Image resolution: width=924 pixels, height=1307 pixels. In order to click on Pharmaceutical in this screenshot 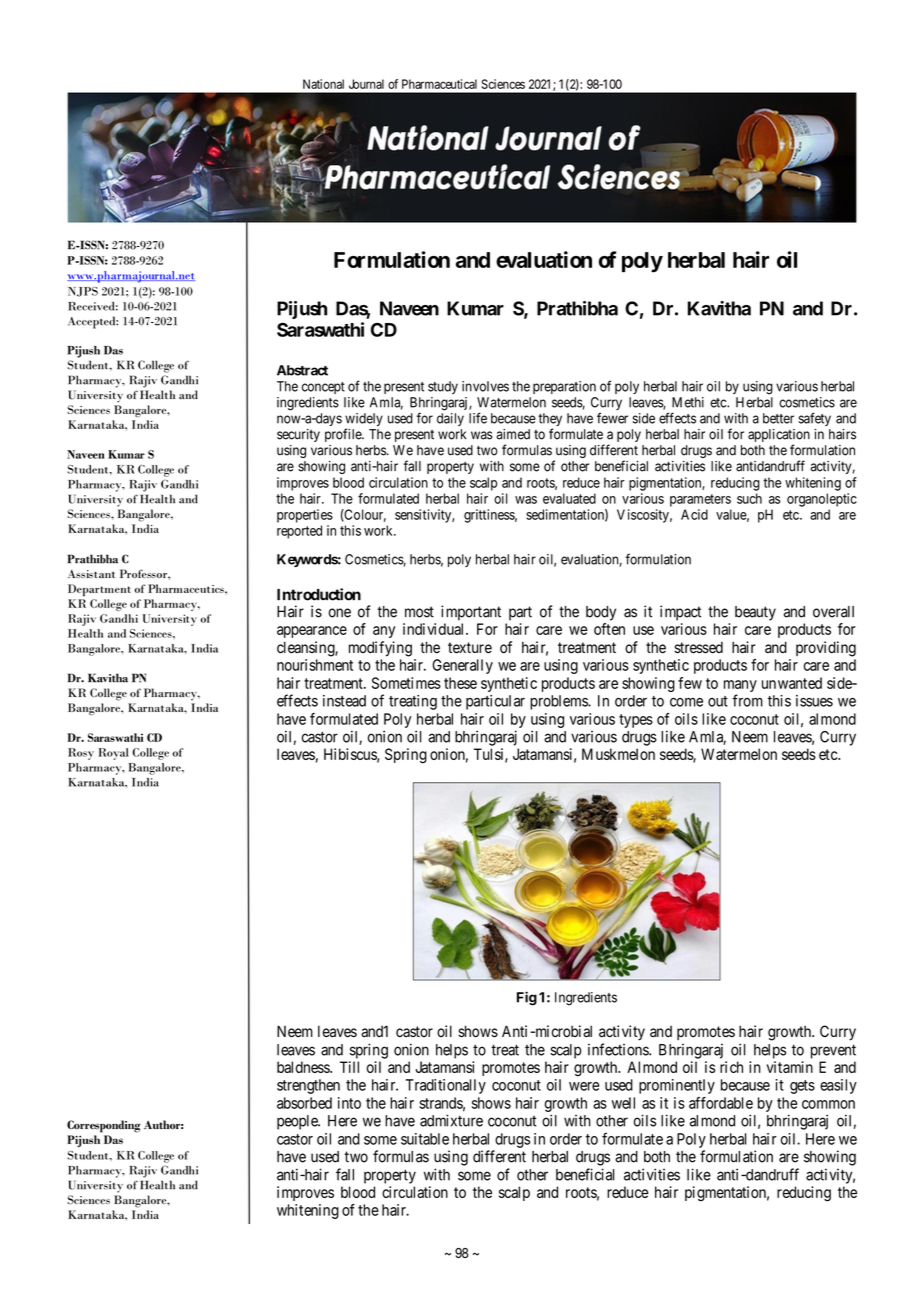, I will do `click(439, 84)`.
